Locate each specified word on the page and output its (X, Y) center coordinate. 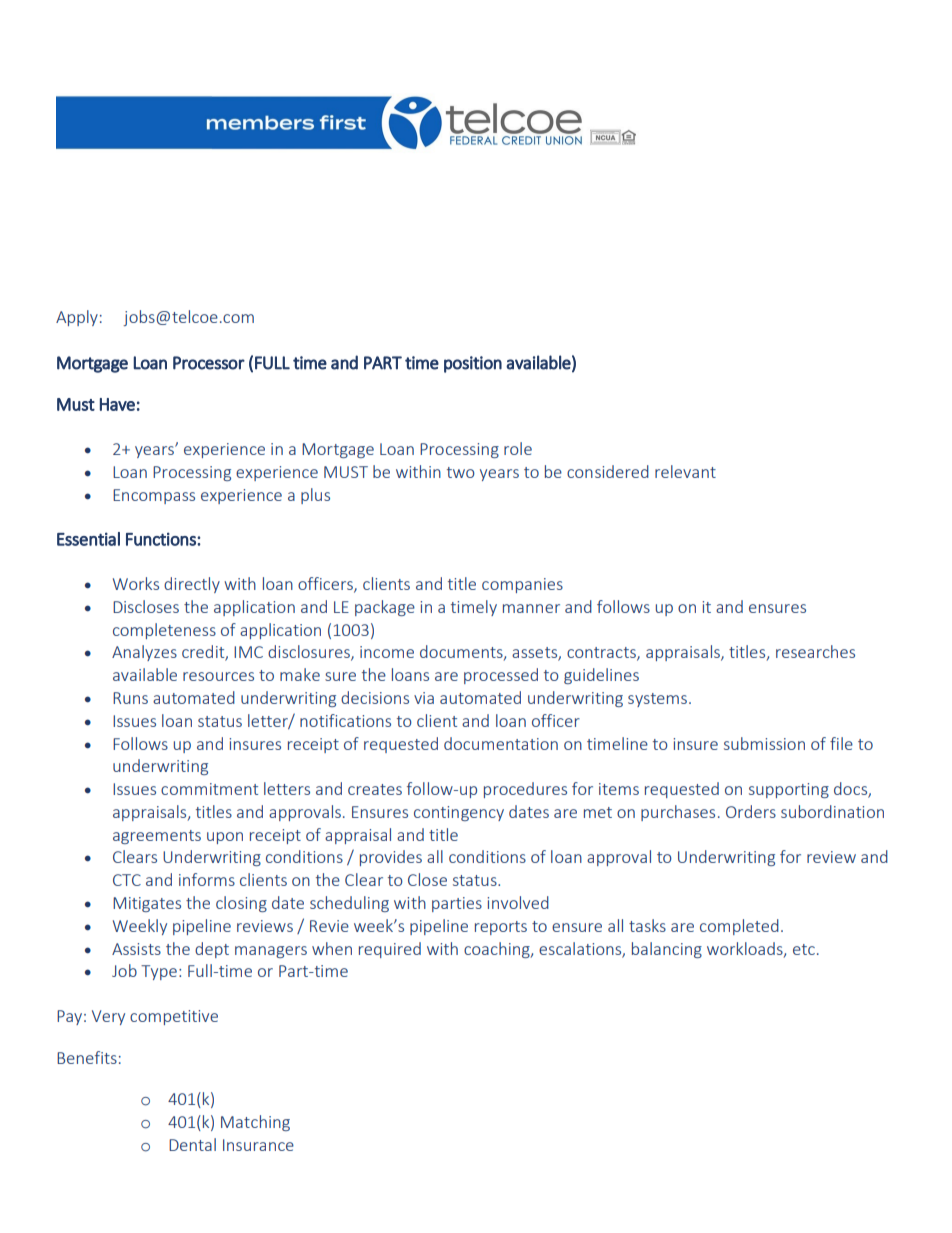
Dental (192, 1144)
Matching (255, 1123)
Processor (209, 363)
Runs (130, 698)
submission (764, 743)
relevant (685, 471)
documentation (501, 743)
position (473, 364)
